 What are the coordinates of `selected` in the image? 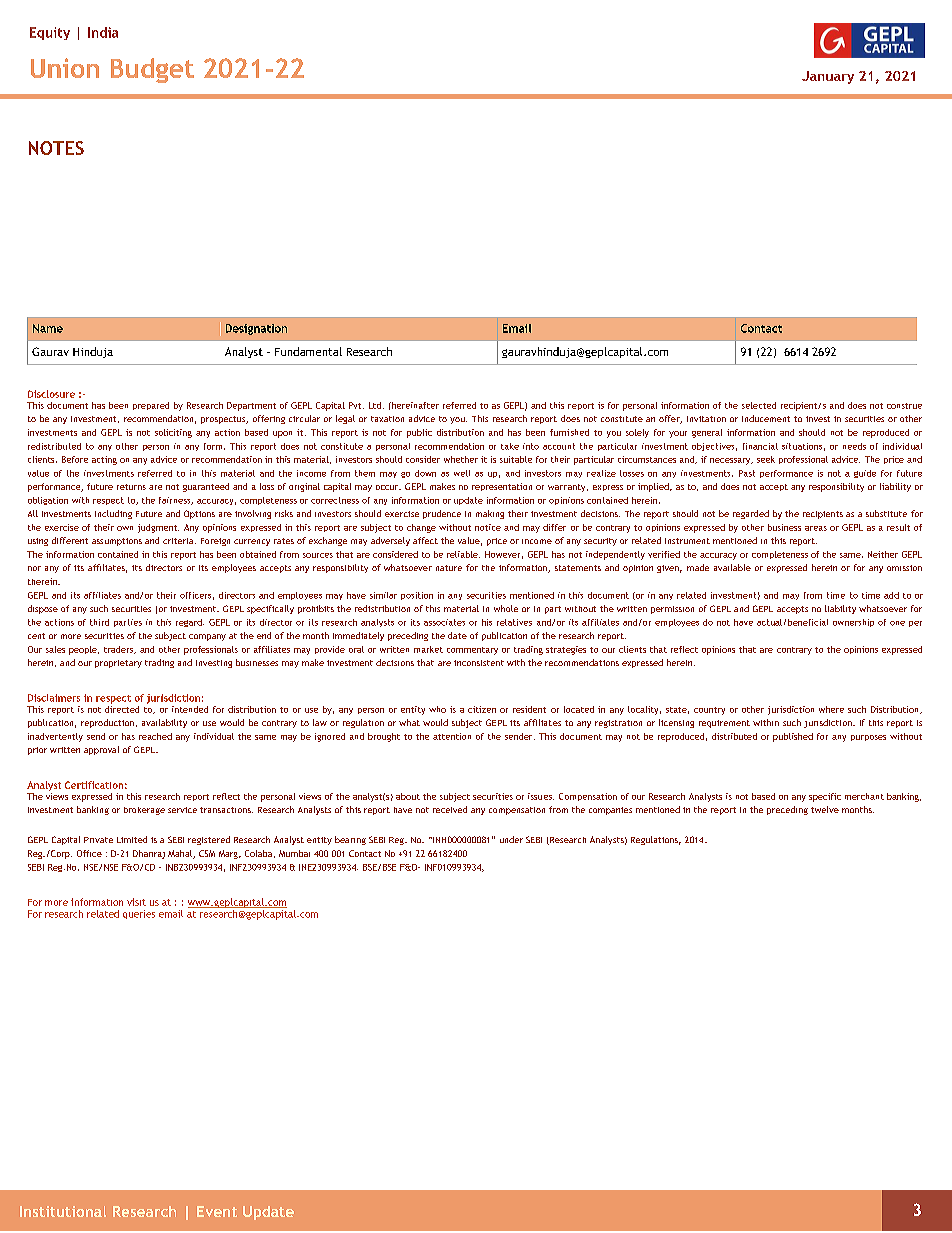 It's located at (759, 405).
